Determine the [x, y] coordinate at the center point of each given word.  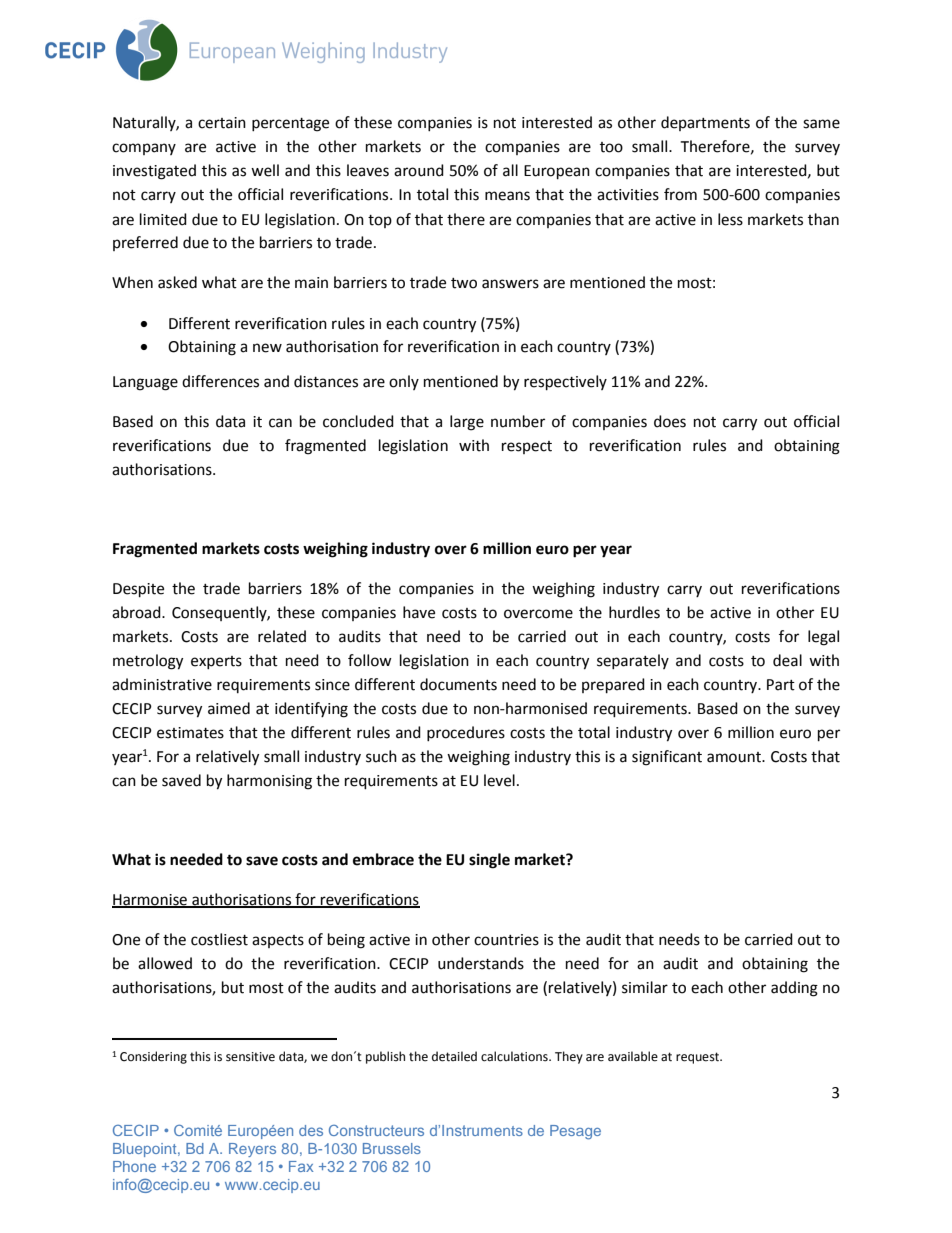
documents [458, 684]
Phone [134, 1166]
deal [787, 660]
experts [216, 662]
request [699, 1058]
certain [222, 123]
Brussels [392, 1148]
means [507, 196]
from [680, 194]
